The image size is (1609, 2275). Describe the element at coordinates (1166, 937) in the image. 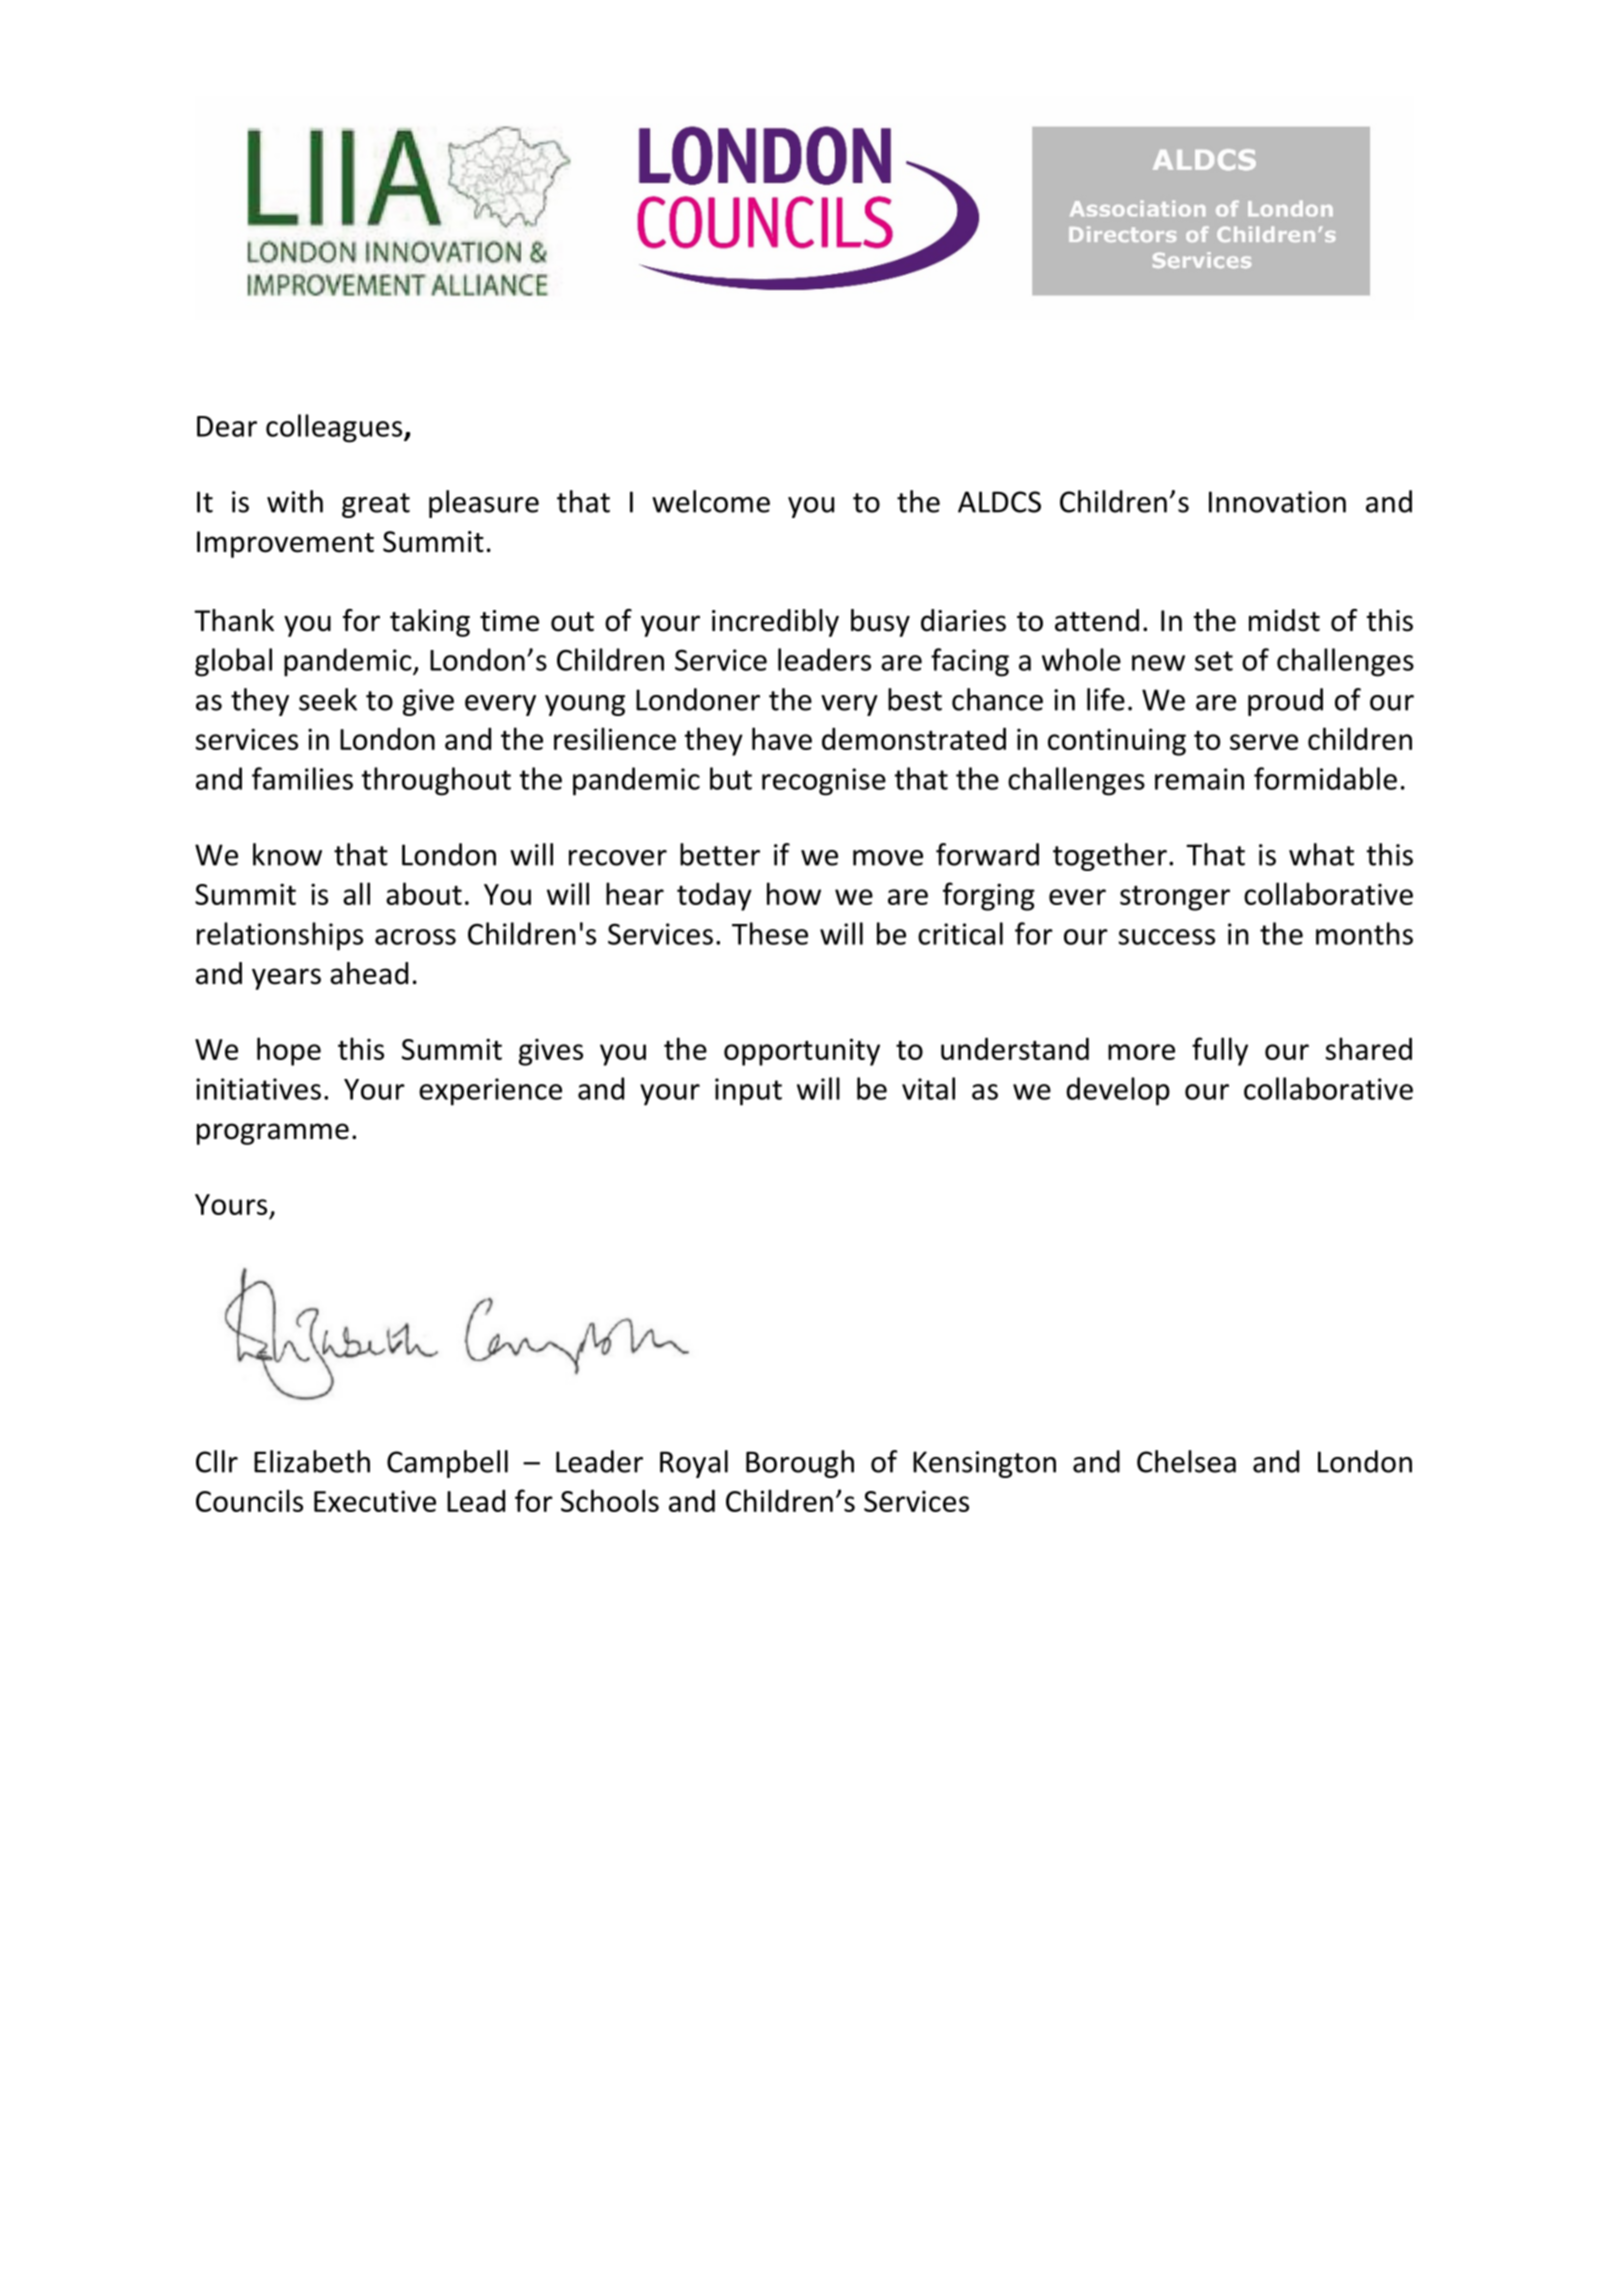

I see `success` at that location.
